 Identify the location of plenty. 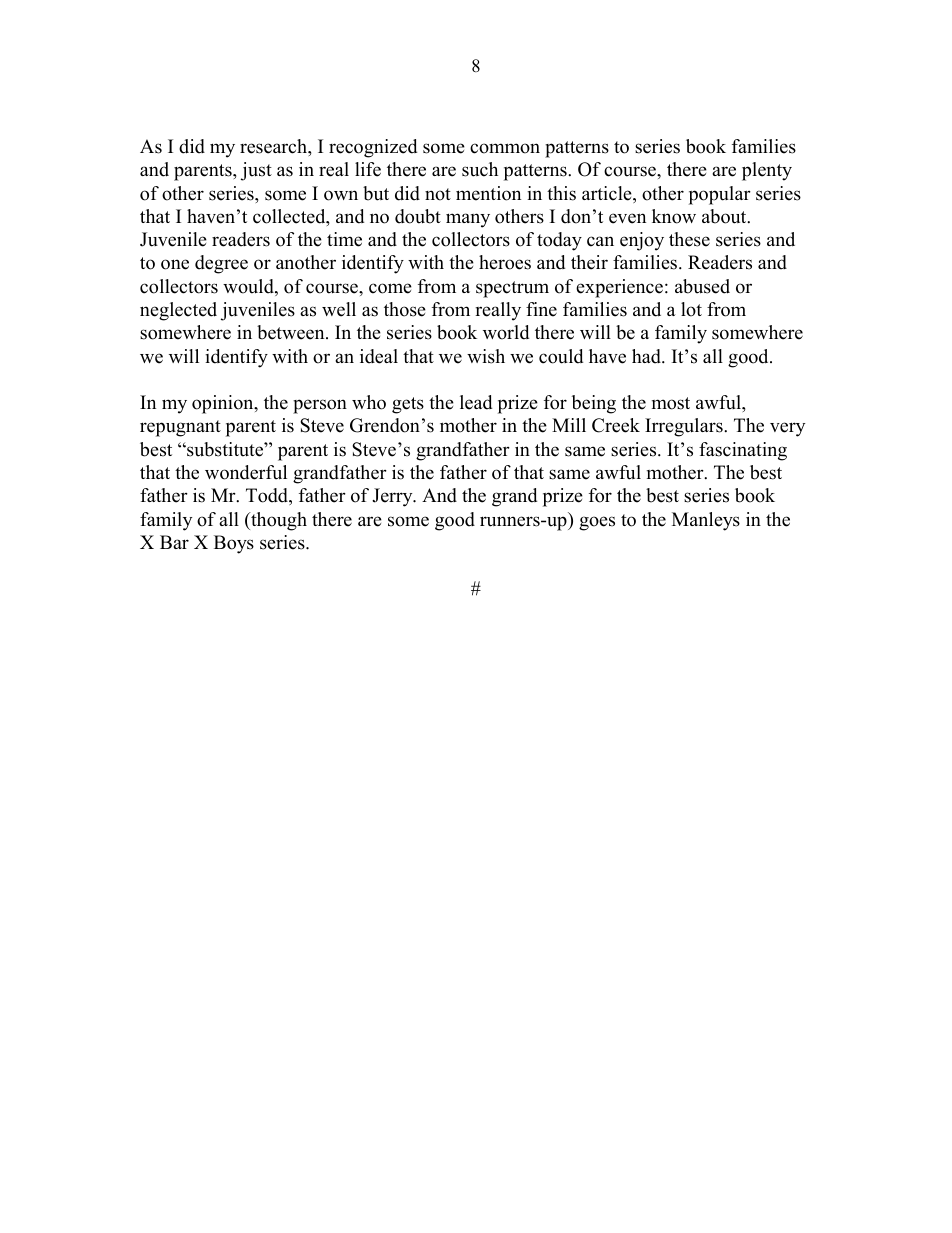
(767, 171).
